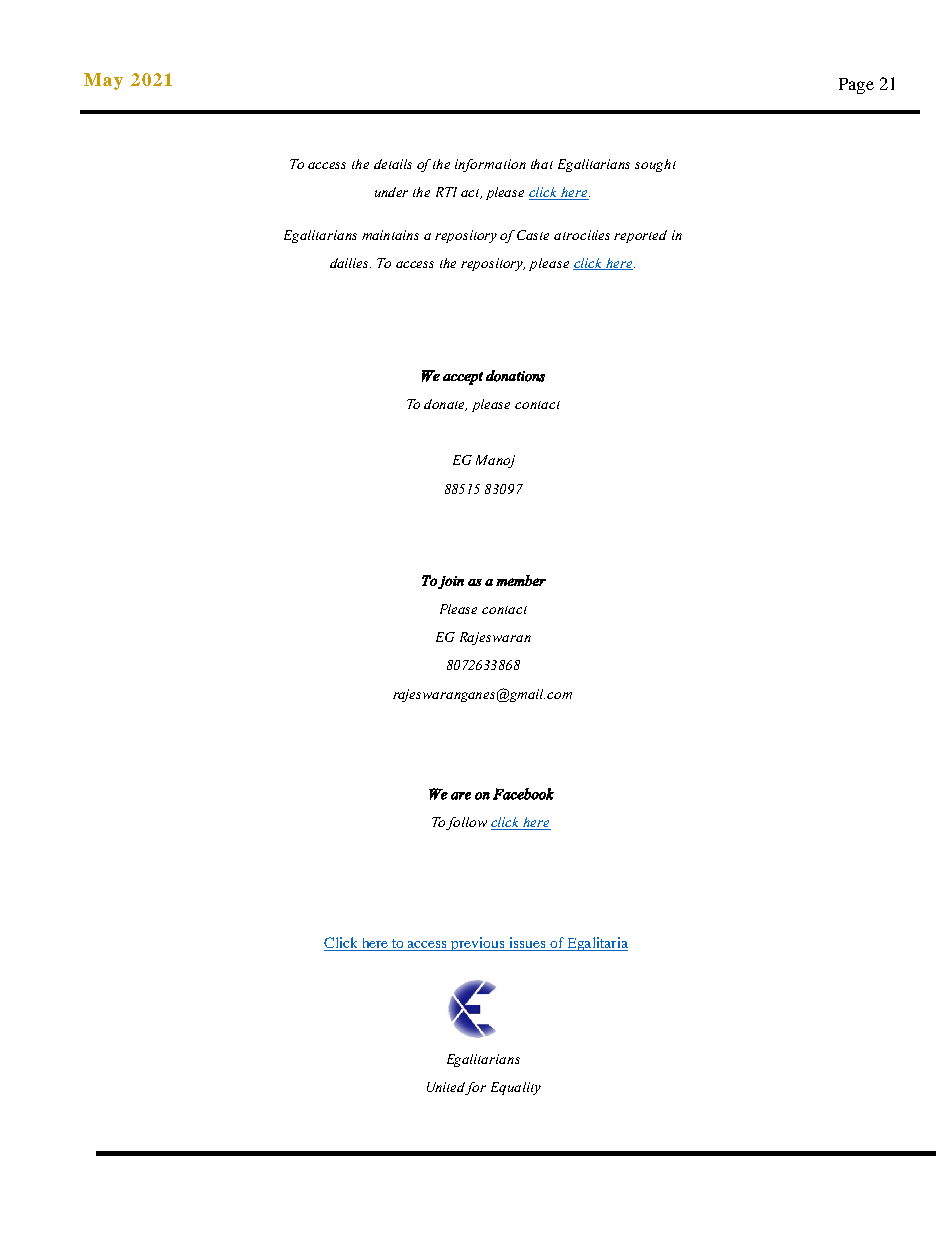 This document has height=1233, width=952. Describe the element at coordinates (451, 582) in the document. I see `join` at that location.
